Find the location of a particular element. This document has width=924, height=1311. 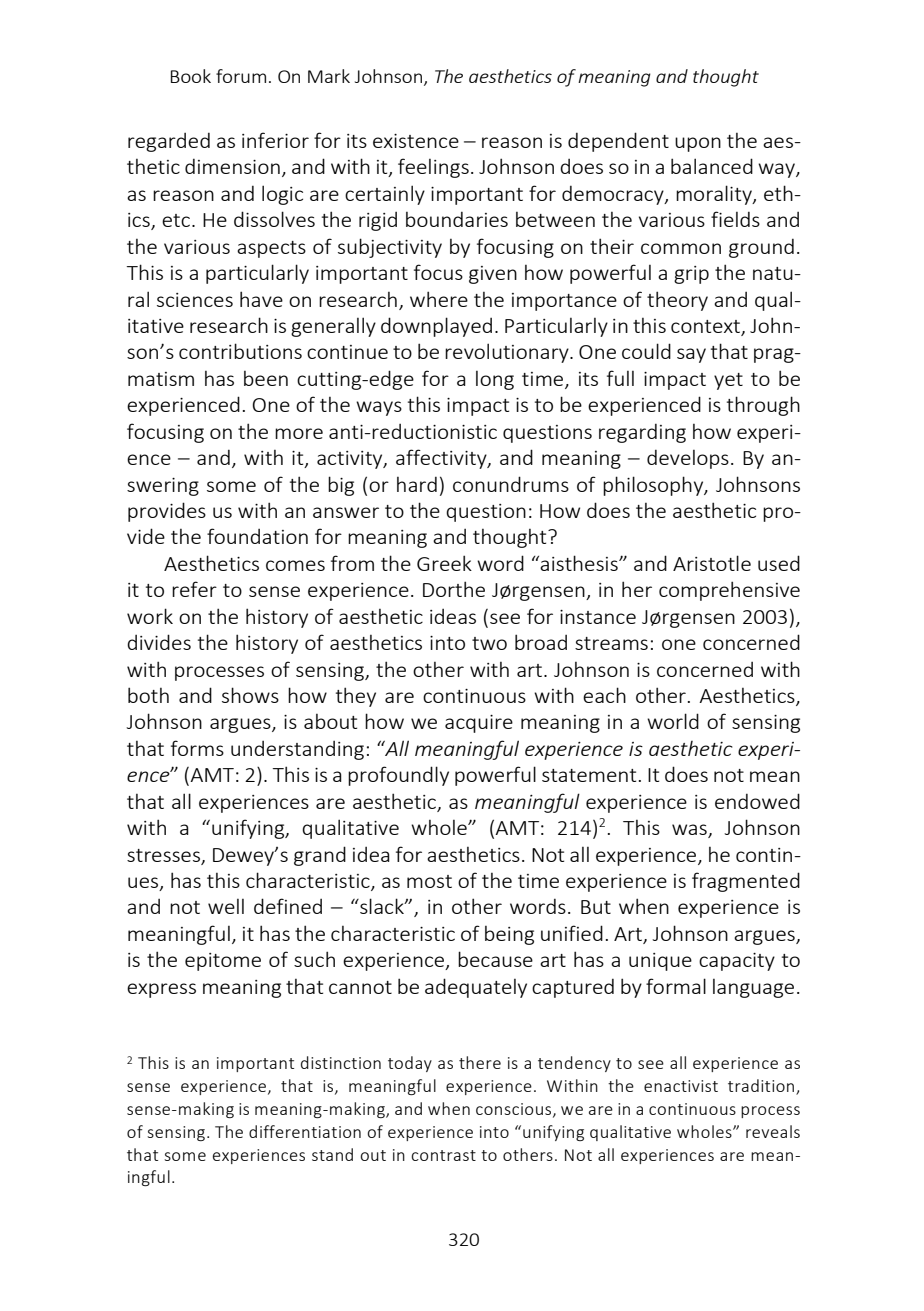

say is located at coordinates (691, 355).
